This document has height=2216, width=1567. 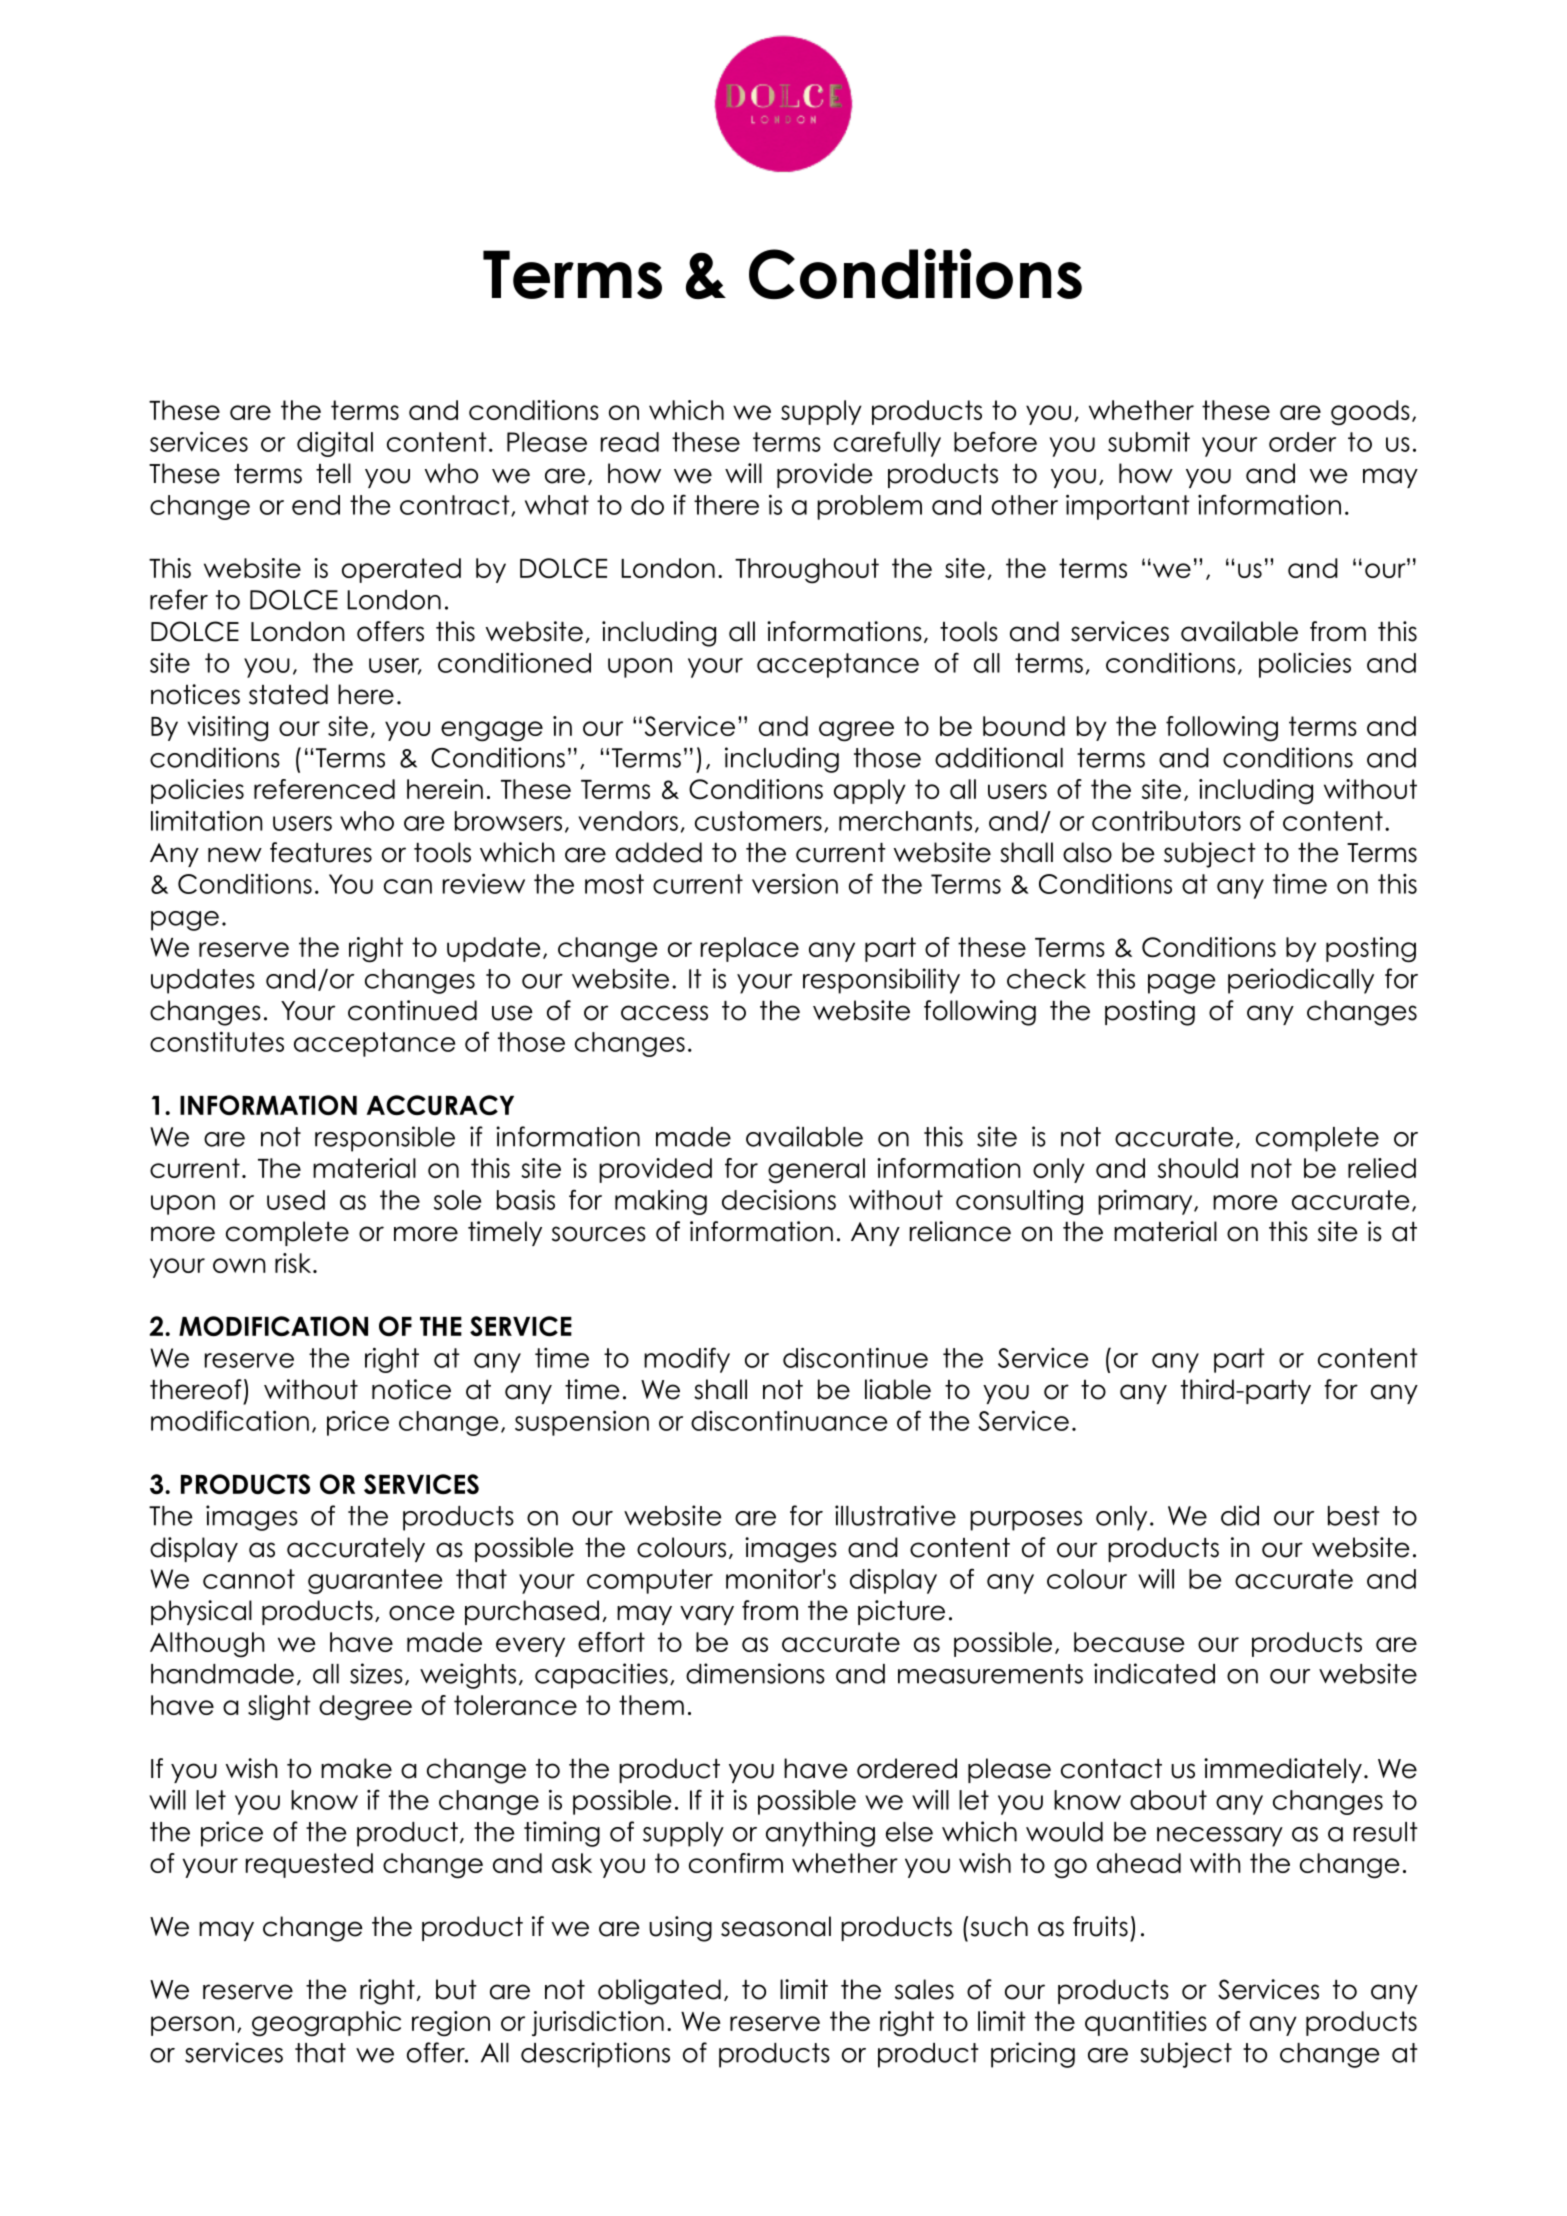 I want to click on decisions, so click(x=779, y=1199).
